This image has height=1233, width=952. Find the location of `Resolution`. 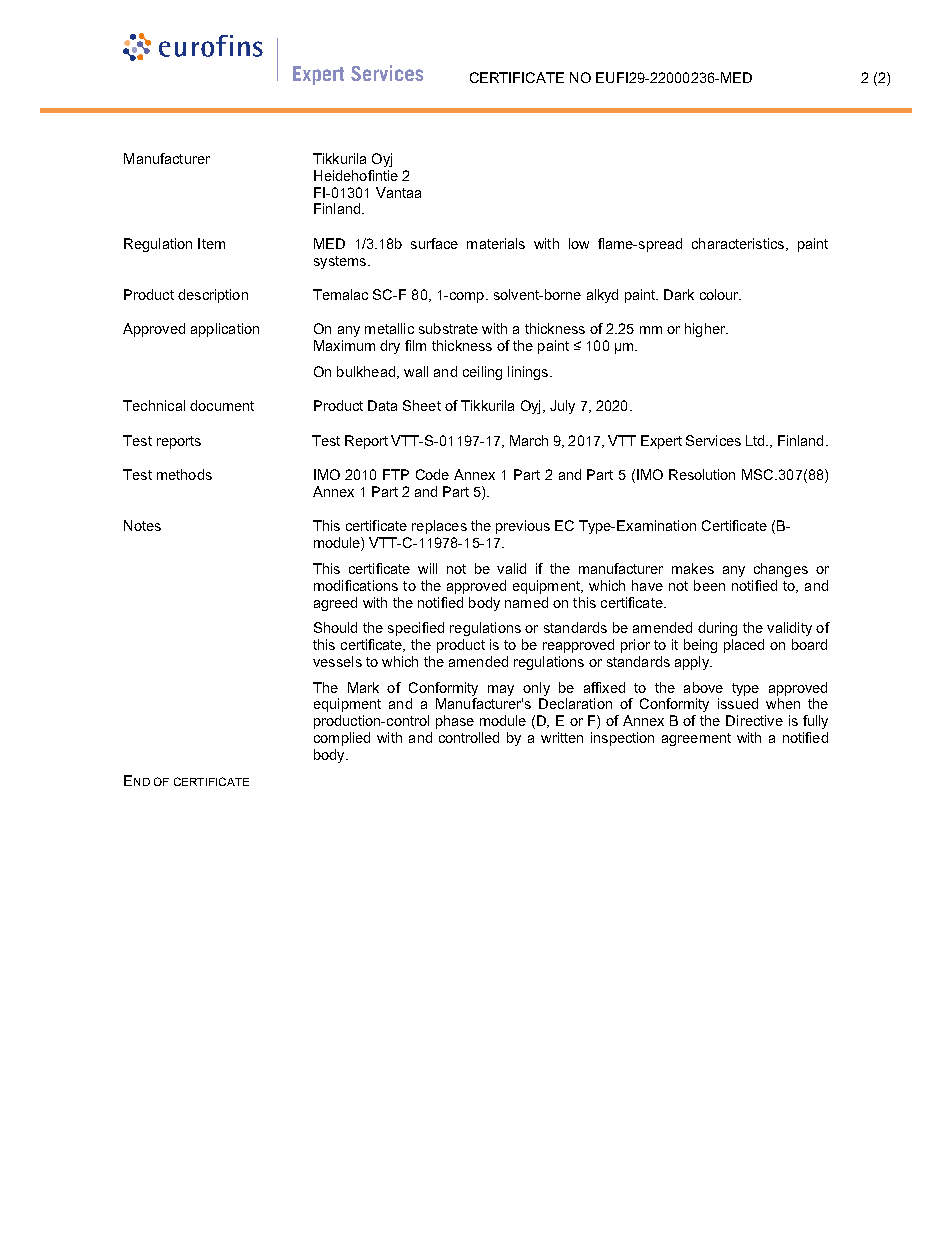

Resolution is located at coordinates (702, 474).
